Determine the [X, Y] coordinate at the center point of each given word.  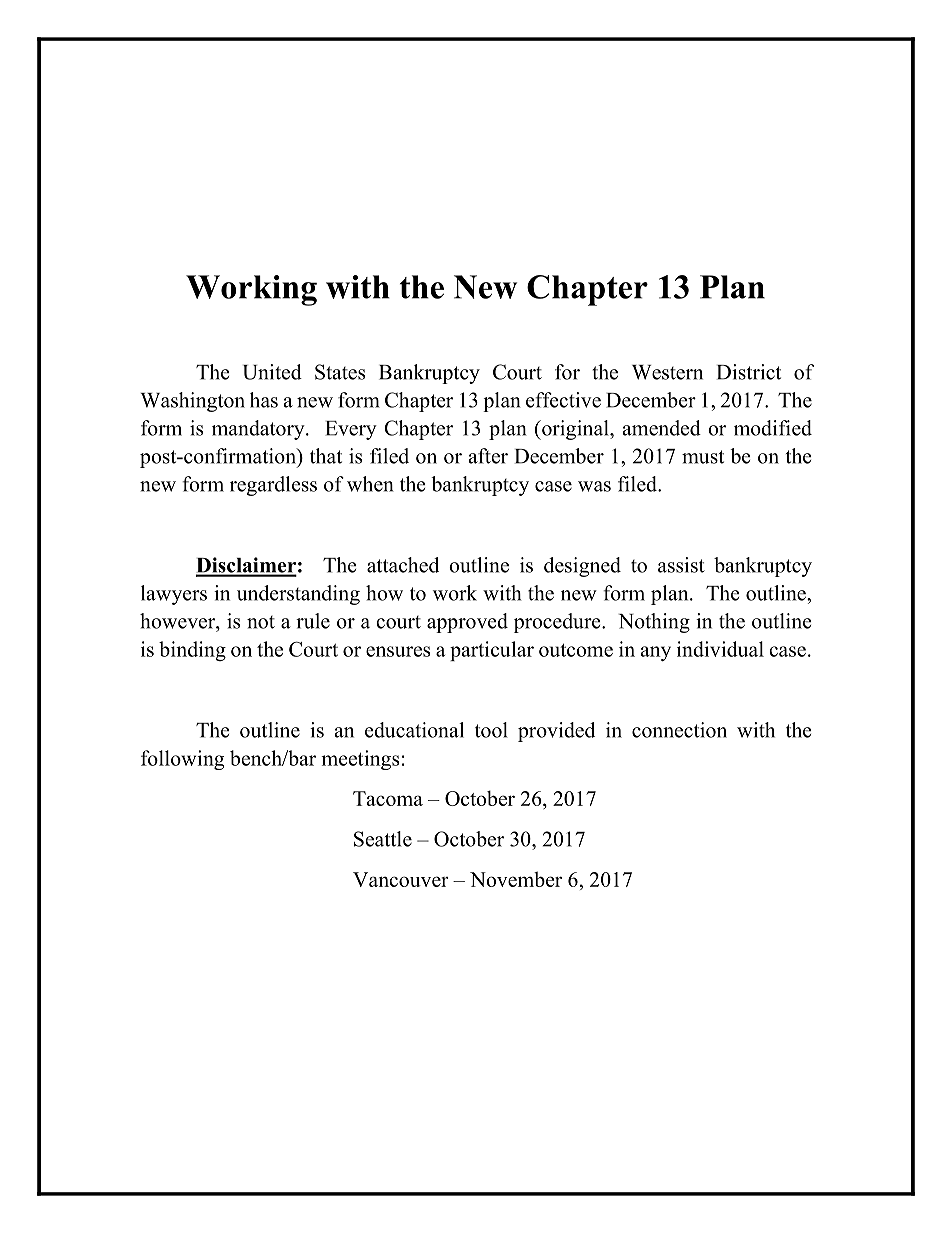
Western [667, 372]
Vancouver [401, 879]
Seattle [383, 839]
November [516, 879]
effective [563, 400]
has [264, 400]
